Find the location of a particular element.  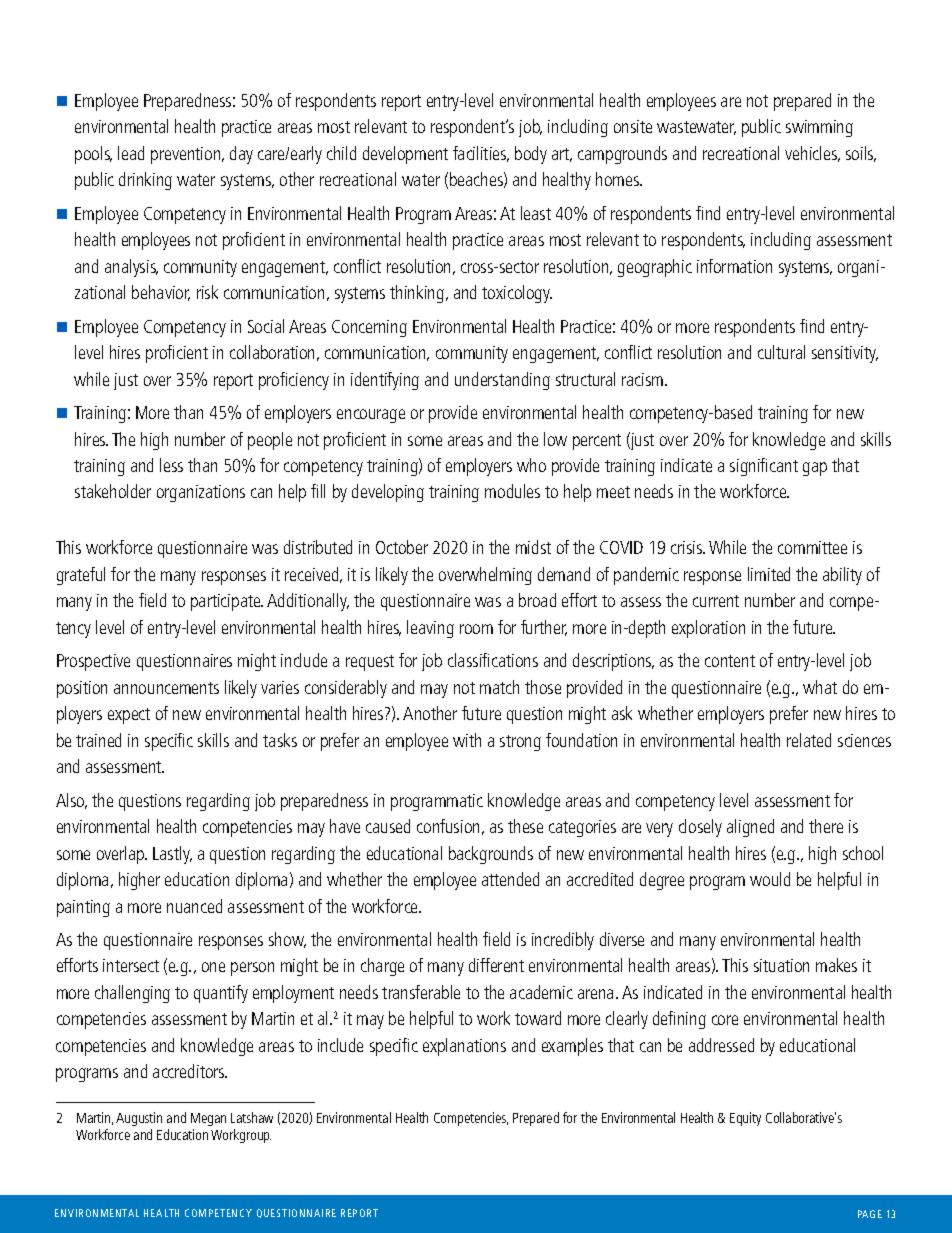

situation is located at coordinates (781, 965).
